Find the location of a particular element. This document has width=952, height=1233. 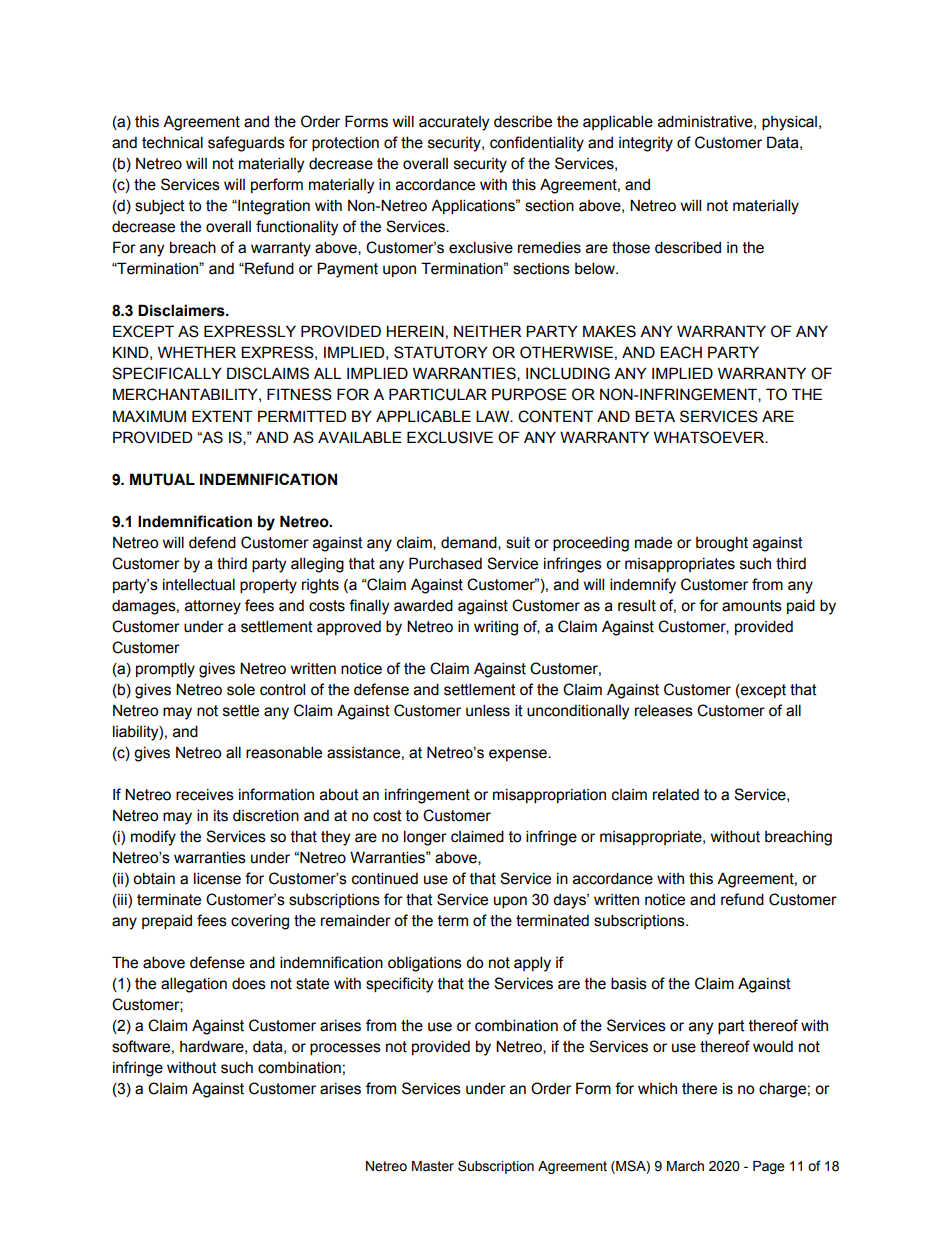

Master is located at coordinates (433, 1166).
